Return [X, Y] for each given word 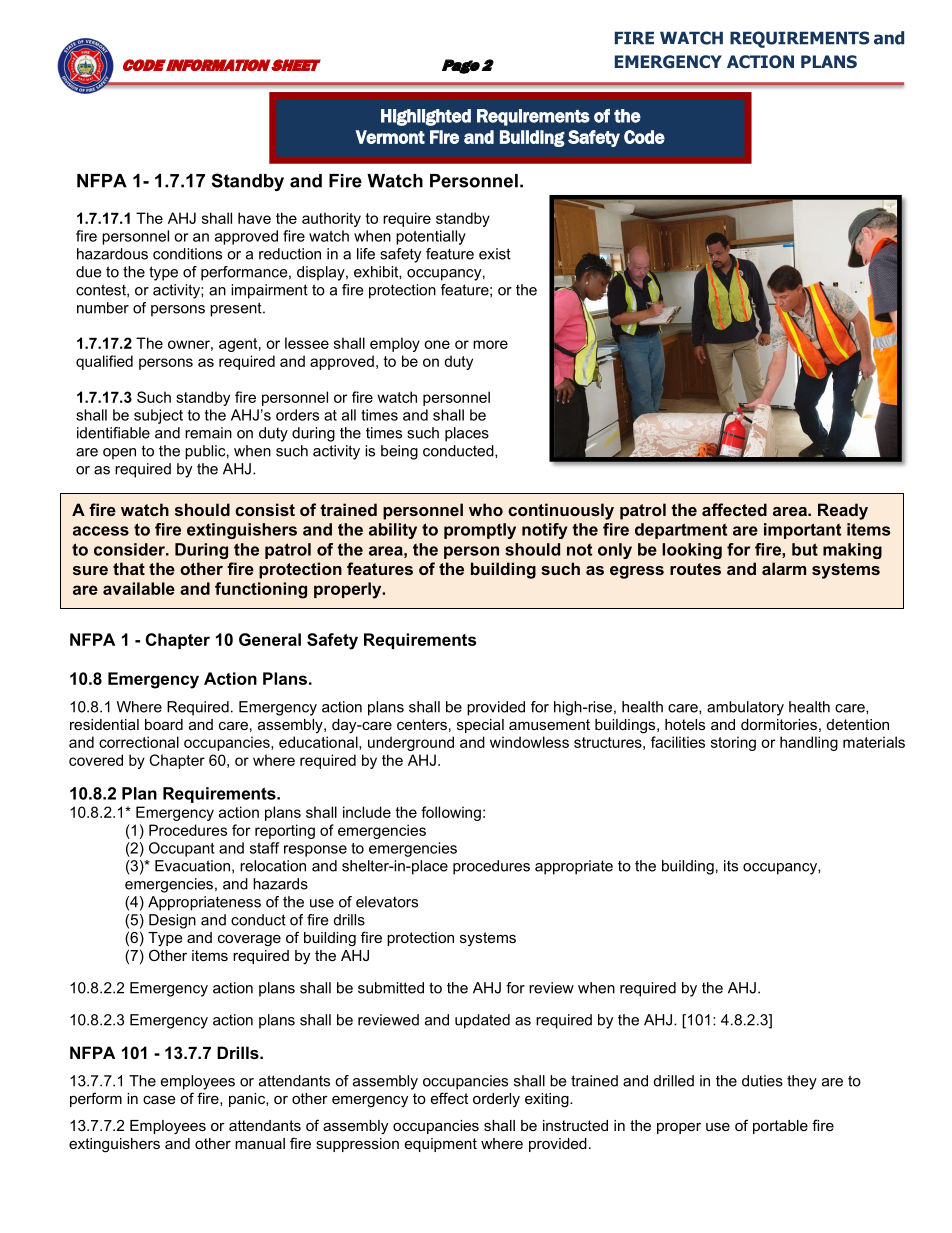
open [119, 454]
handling [809, 743]
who [486, 509]
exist [495, 254]
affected [734, 509]
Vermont [390, 137]
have [254, 218]
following [451, 813]
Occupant [182, 849]
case [159, 1099]
